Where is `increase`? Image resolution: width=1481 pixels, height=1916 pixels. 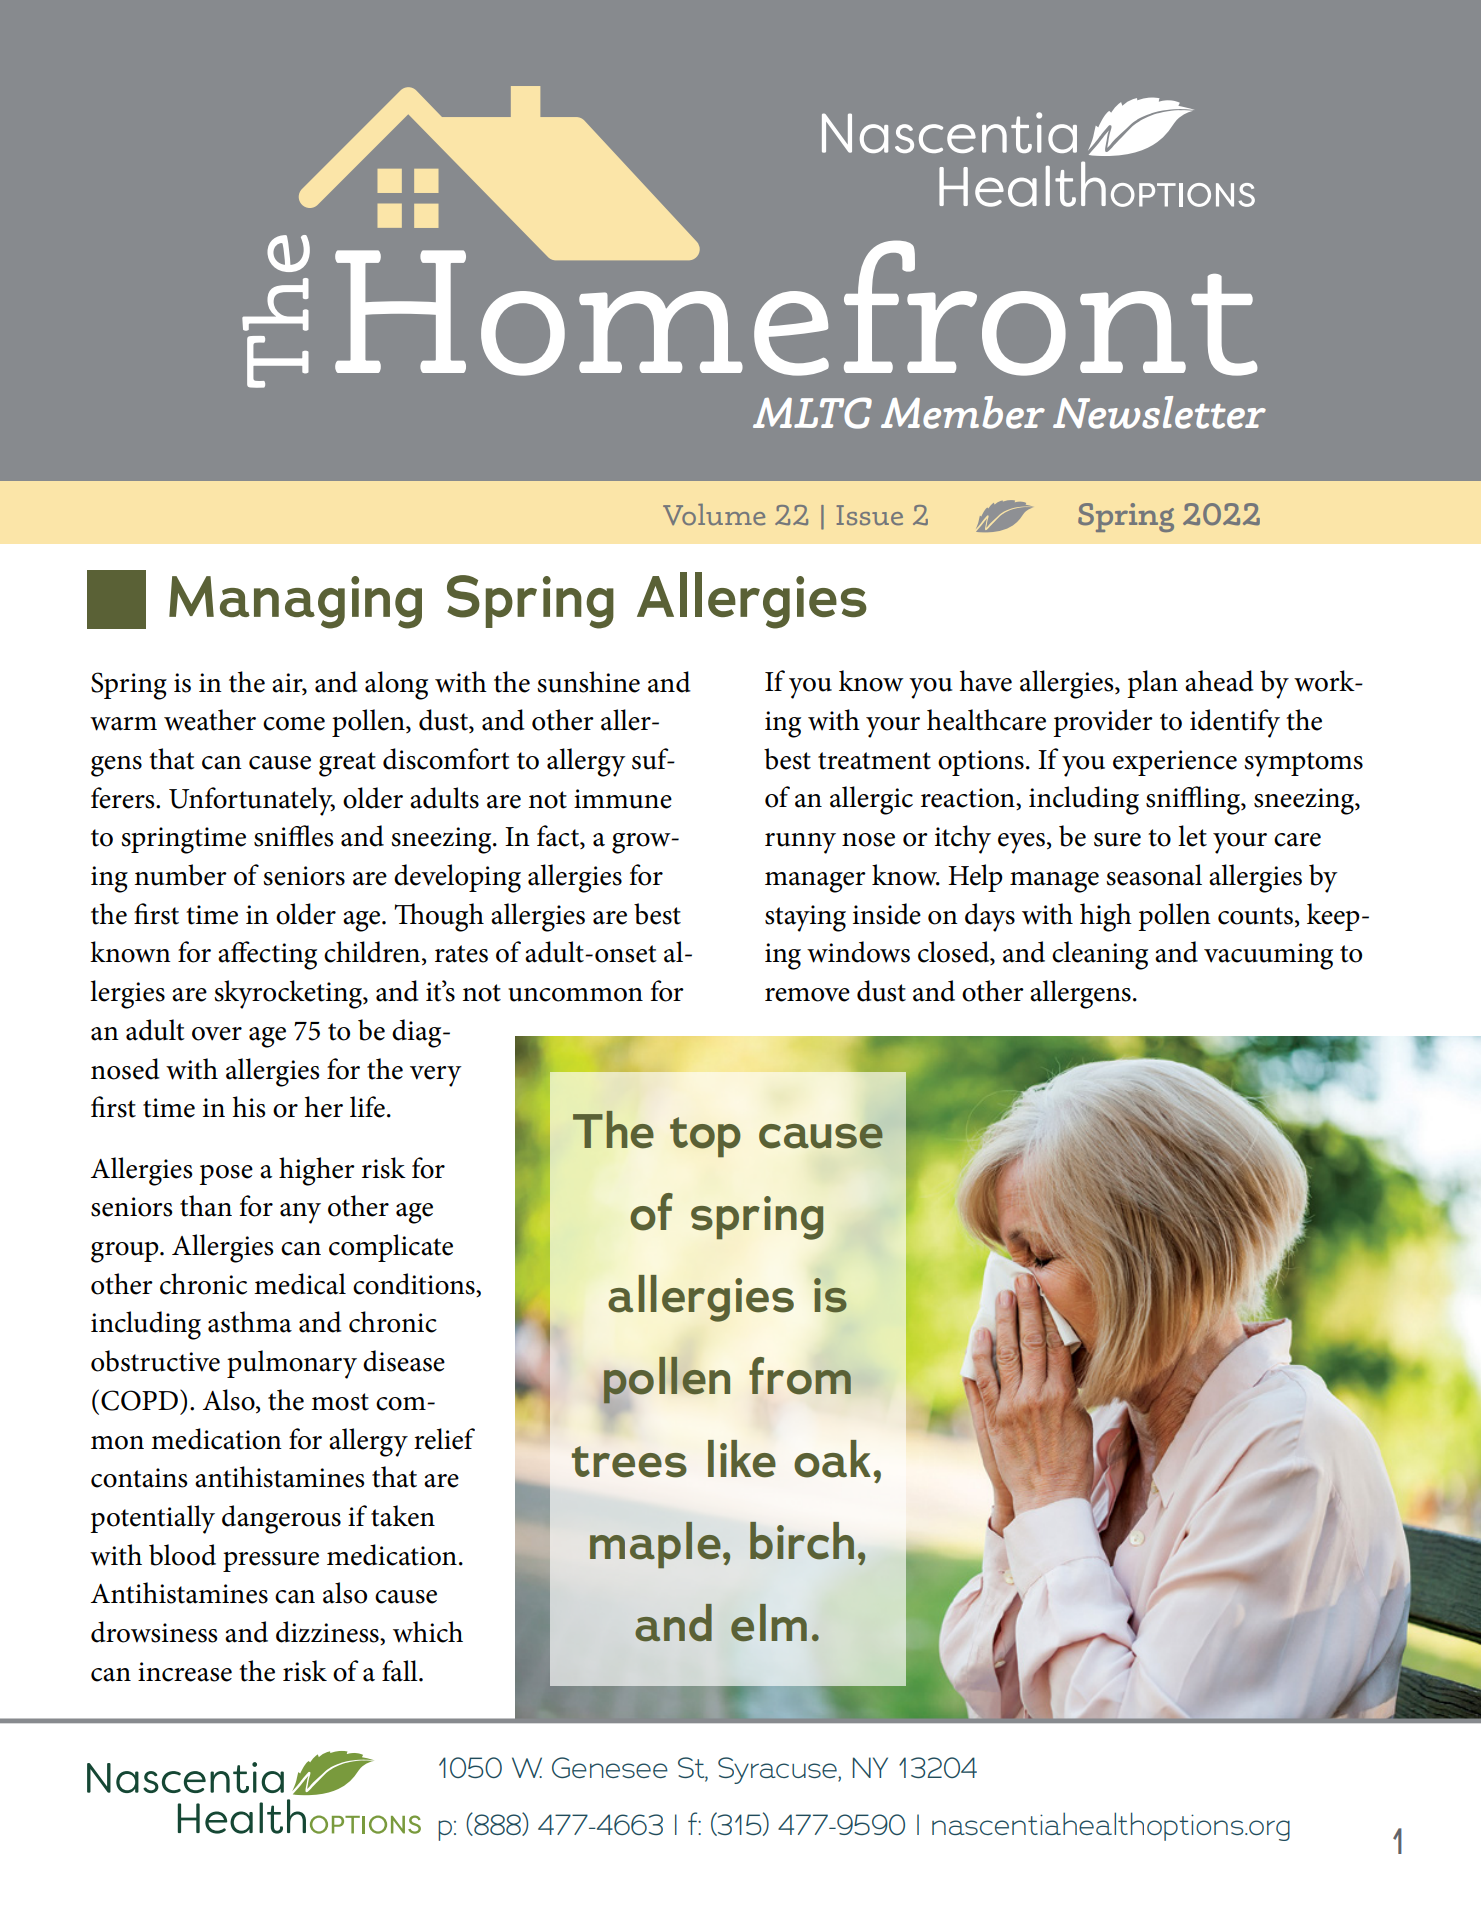
increase is located at coordinates (185, 1672).
